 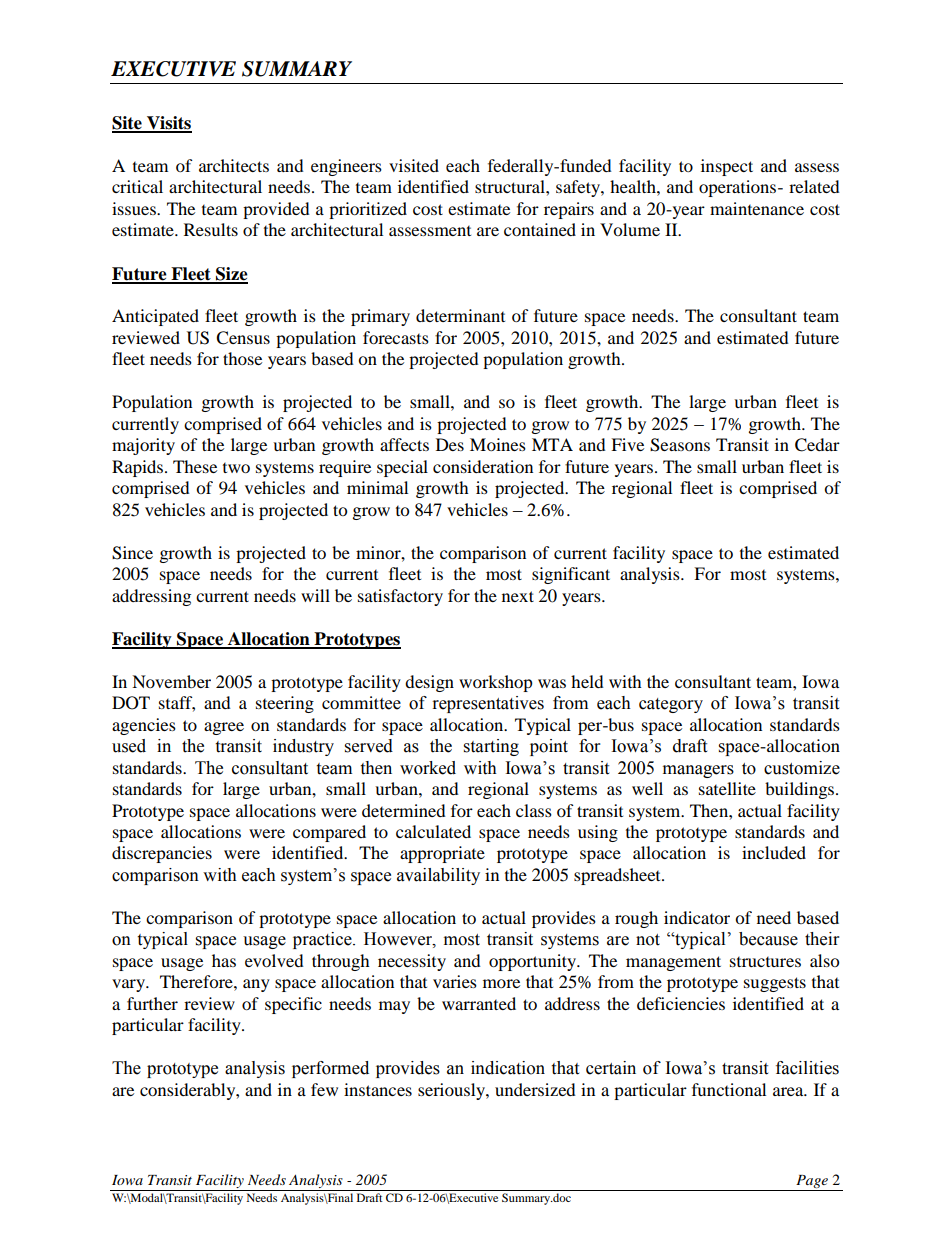 What do you see at coordinates (671, 705) in the screenshot?
I see `category` at bounding box center [671, 705].
